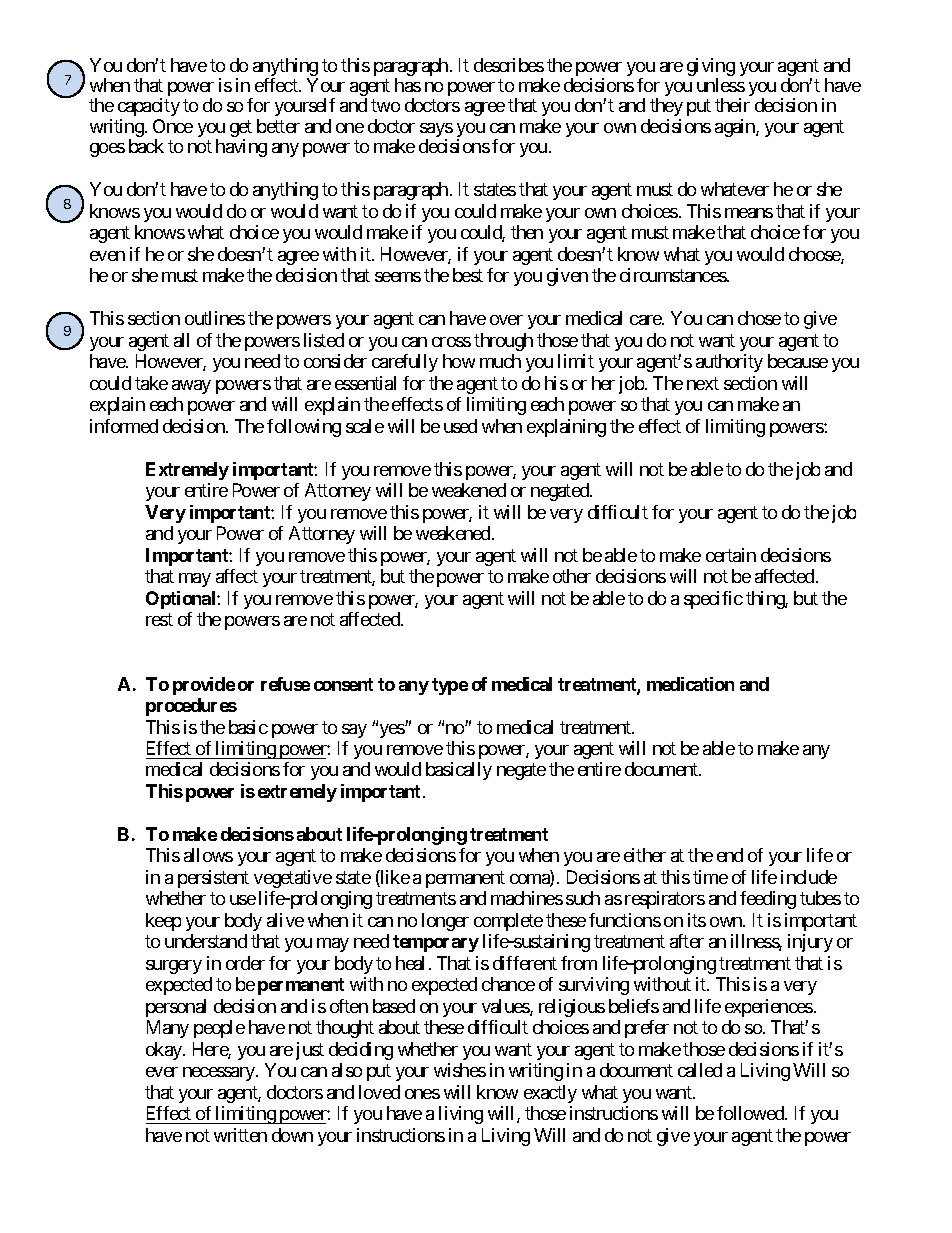 Image resolution: width=952 pixels, height=1233 pixels. Describe the element at coordinates (732, 105) in the screenshot. I see `their` at that location.
